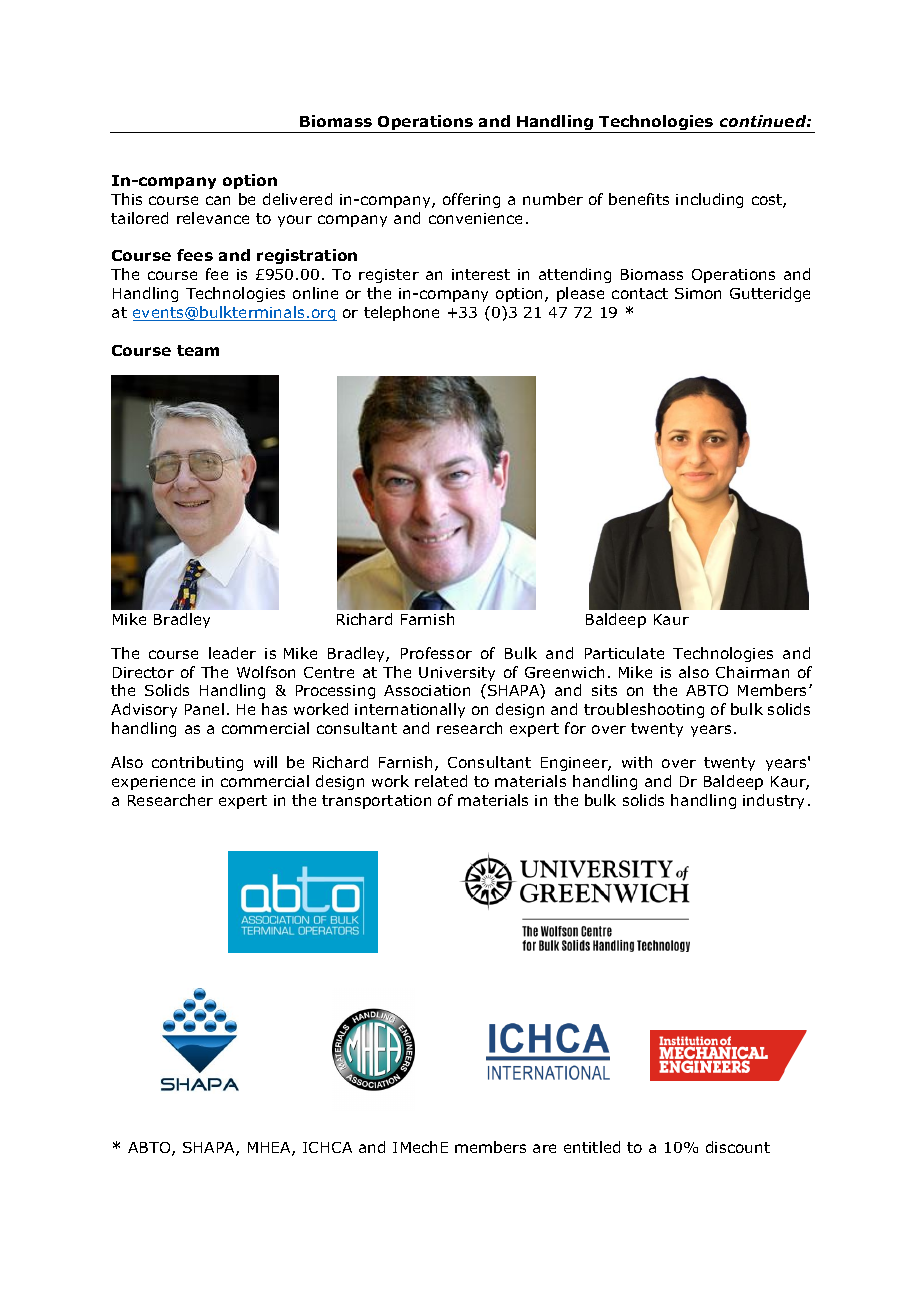  What do you see at coordinates (457, 674) in the screenshot?
I see `University` at bounding box center [457, 674].
